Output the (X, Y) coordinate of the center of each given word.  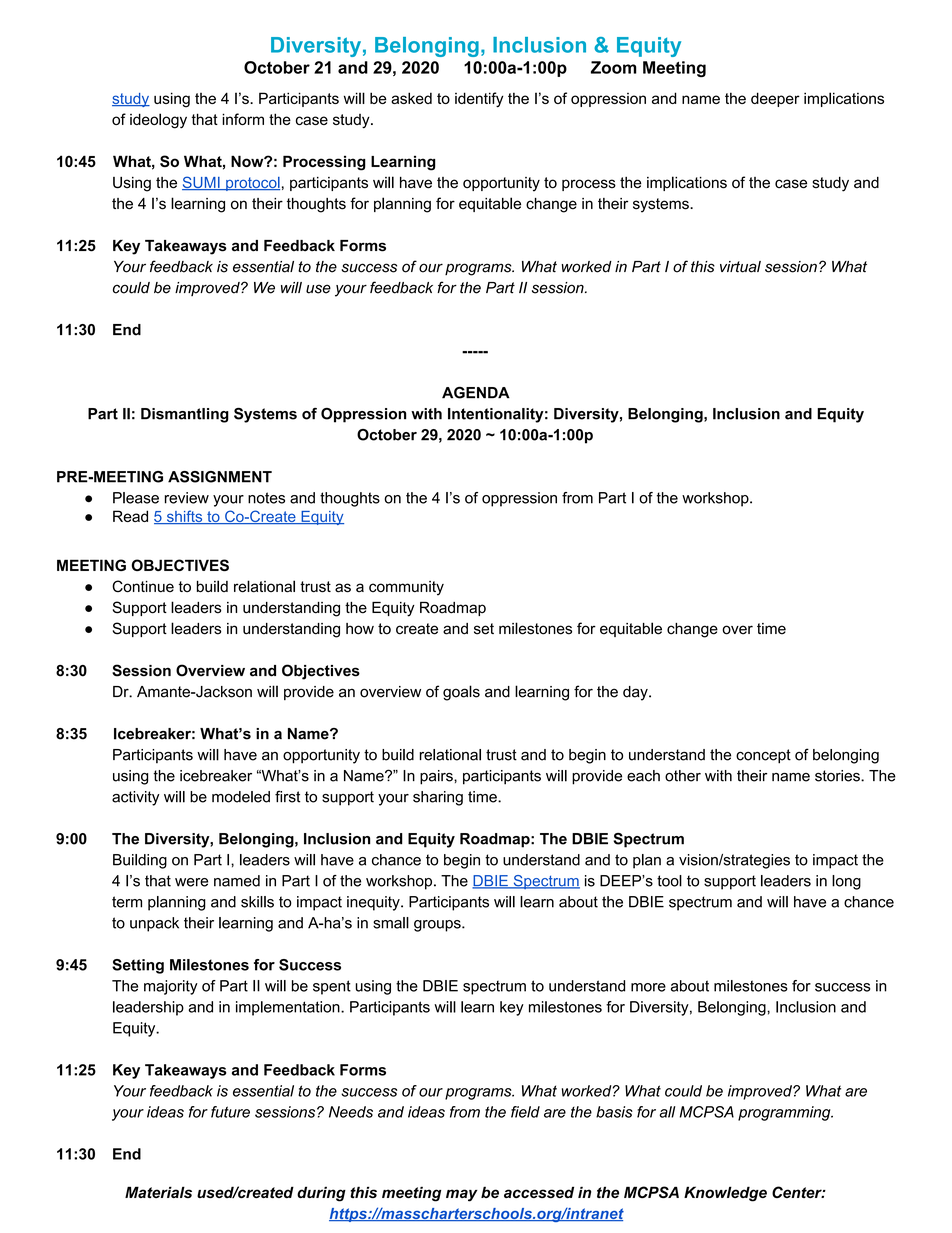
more (648, 987)
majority (171, 987)
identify (479, 100)
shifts (184, 517)
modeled (241, 797)
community (406, 588)
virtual (740, 267)
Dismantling (185, 415)
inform (243, 119)
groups (438, 926)
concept (763, 756)
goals (461, 693)
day (636, 693)
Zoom (614, 67)
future (230, 1112)
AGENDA (476, 393)
